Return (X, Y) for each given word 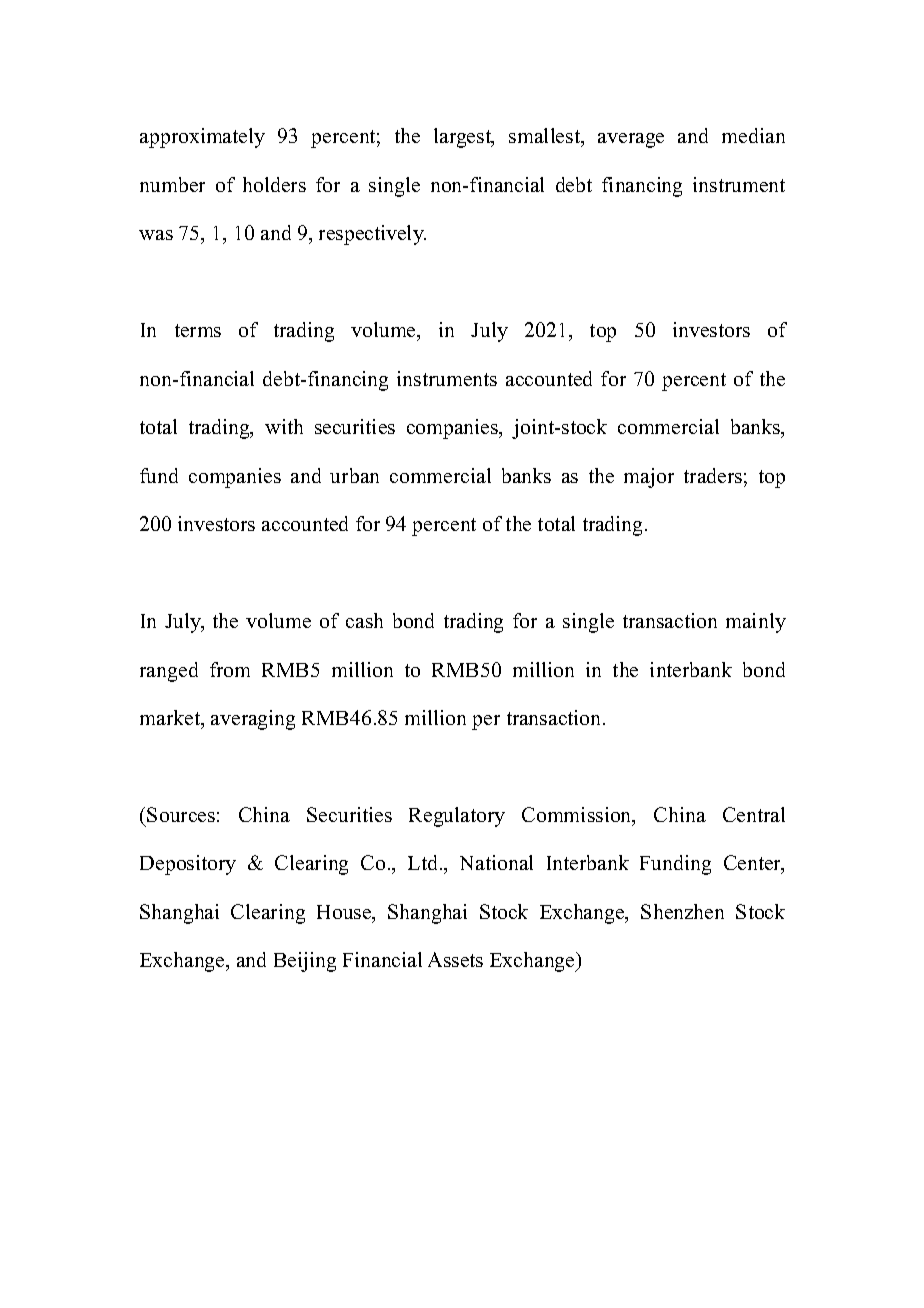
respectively (372, 235)
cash (364, 620)
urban (354, 475)
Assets (455, 959)
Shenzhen (682, 911)
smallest (546, 137)
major (649, 478)
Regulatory (457, 817)
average (631, 140)
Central (754, 814)
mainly (756, 623)
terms (198, 330)
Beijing (305, 962)
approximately (202, 138)
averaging (253, 720)
